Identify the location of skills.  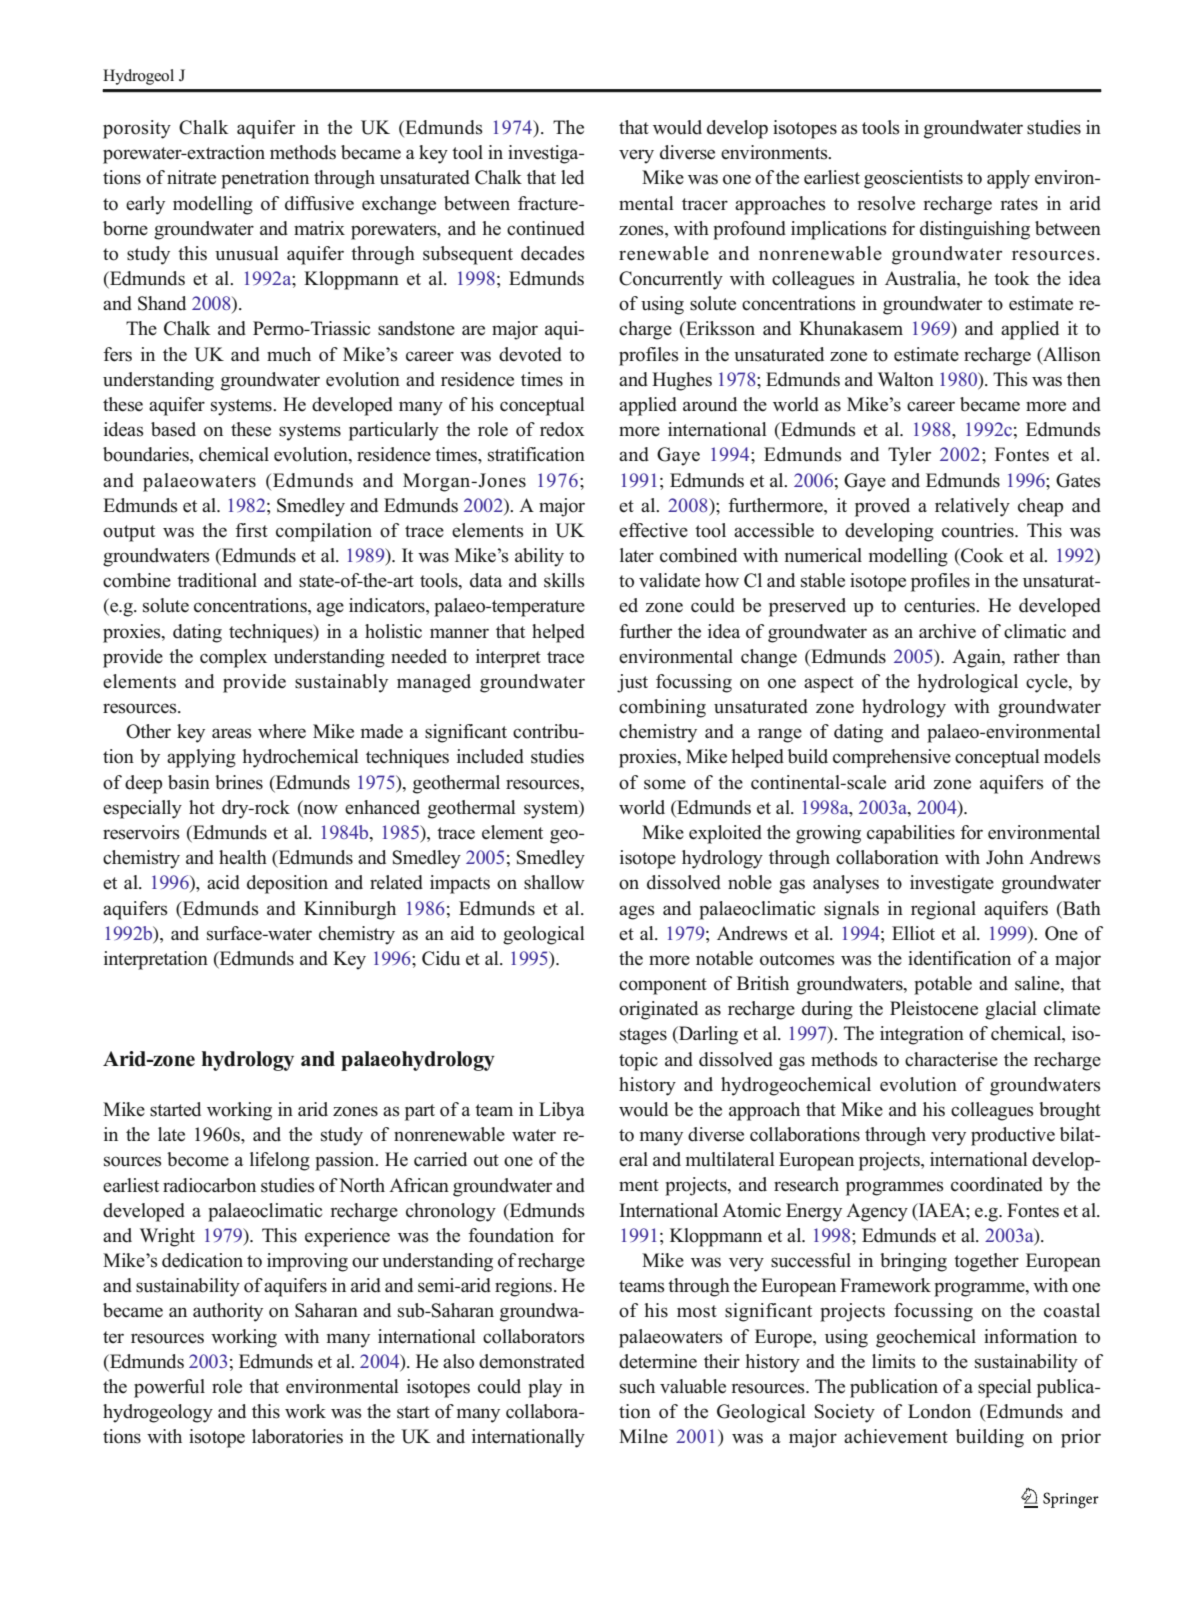
(564, 580).
